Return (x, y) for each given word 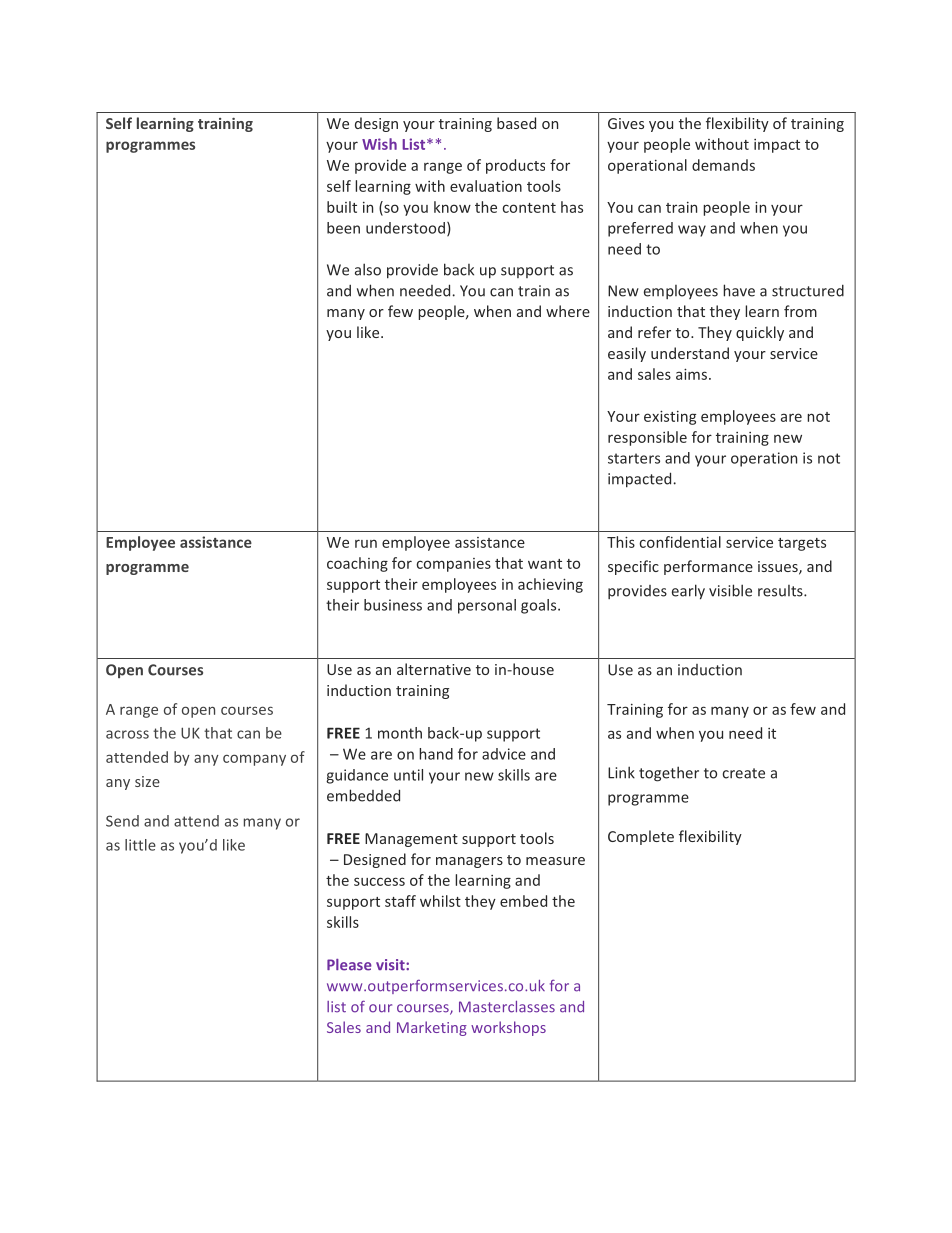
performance (708, 567)
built (342, 207)
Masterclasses (507, 1007)
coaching (357, 564)
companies (453, 565)
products (515, 166)
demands (723, 165)
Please (349, 965)
